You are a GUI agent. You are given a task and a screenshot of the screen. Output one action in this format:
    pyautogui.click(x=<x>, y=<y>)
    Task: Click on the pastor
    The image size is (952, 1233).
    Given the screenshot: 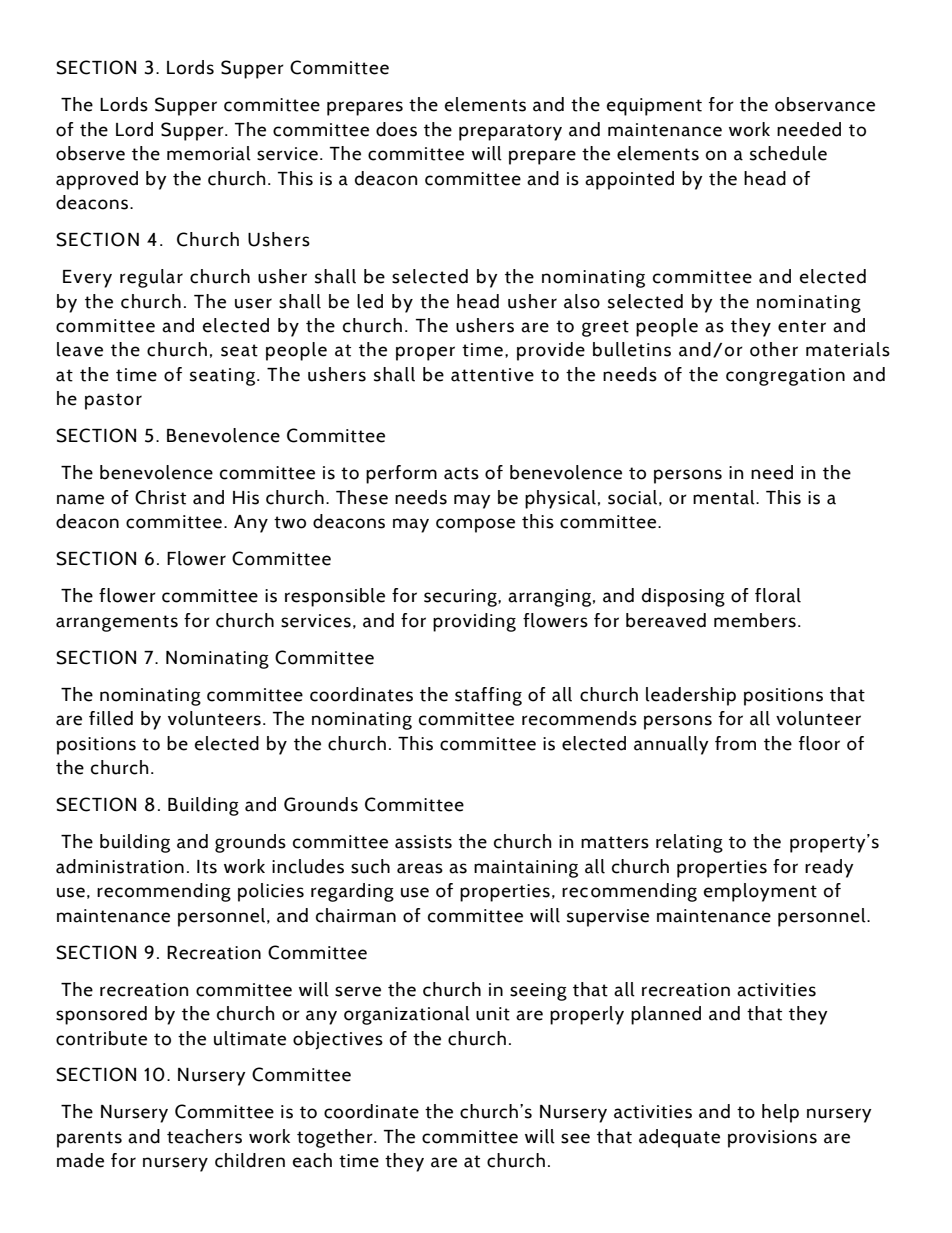 What is the action you would take?
    pyautogui.click(x=113, y=401)
